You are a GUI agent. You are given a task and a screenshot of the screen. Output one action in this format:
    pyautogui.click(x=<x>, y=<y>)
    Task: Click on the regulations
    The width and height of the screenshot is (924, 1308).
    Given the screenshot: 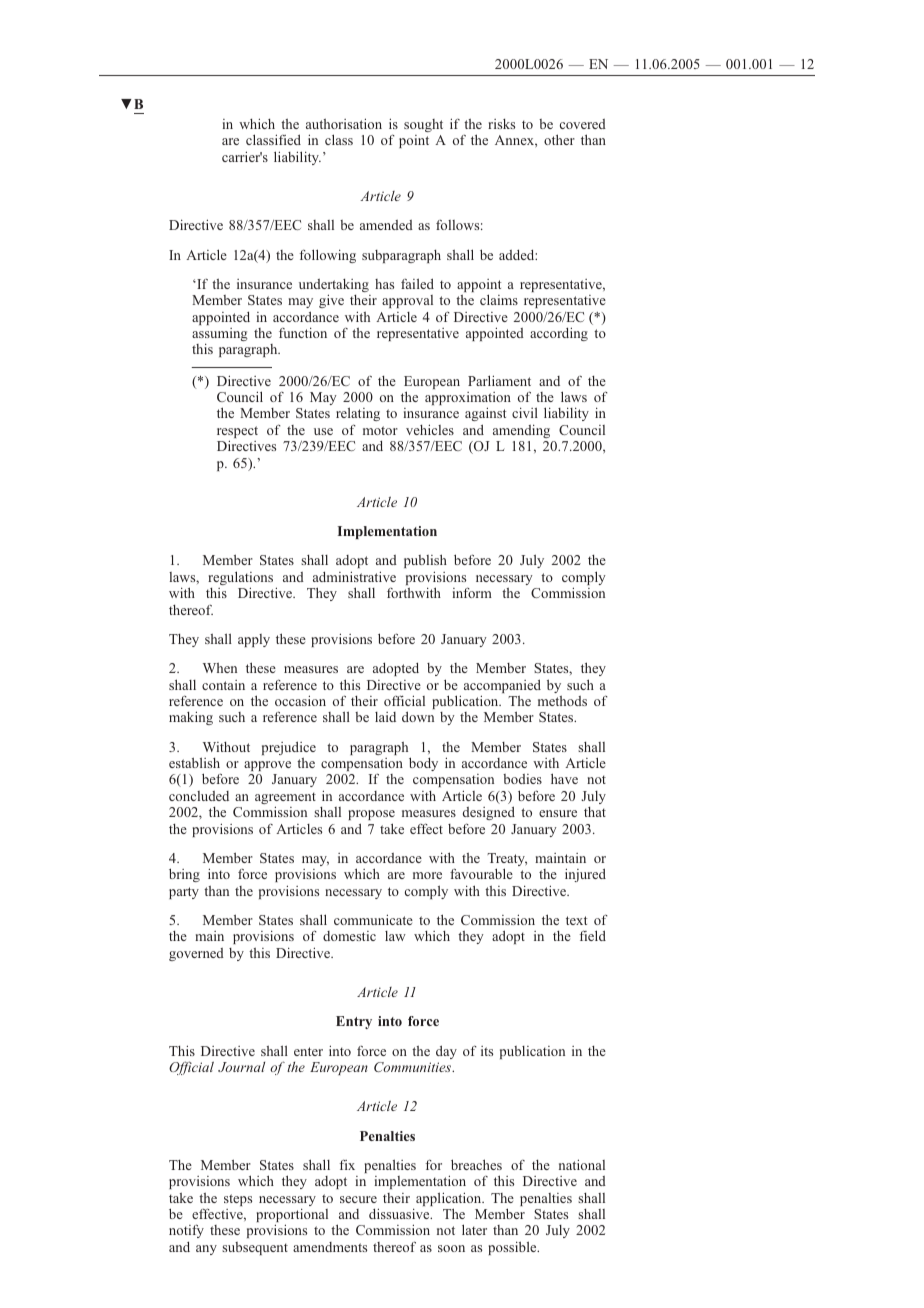 What is the action you would take?
    pyautogui.click(x=240, y=579)
